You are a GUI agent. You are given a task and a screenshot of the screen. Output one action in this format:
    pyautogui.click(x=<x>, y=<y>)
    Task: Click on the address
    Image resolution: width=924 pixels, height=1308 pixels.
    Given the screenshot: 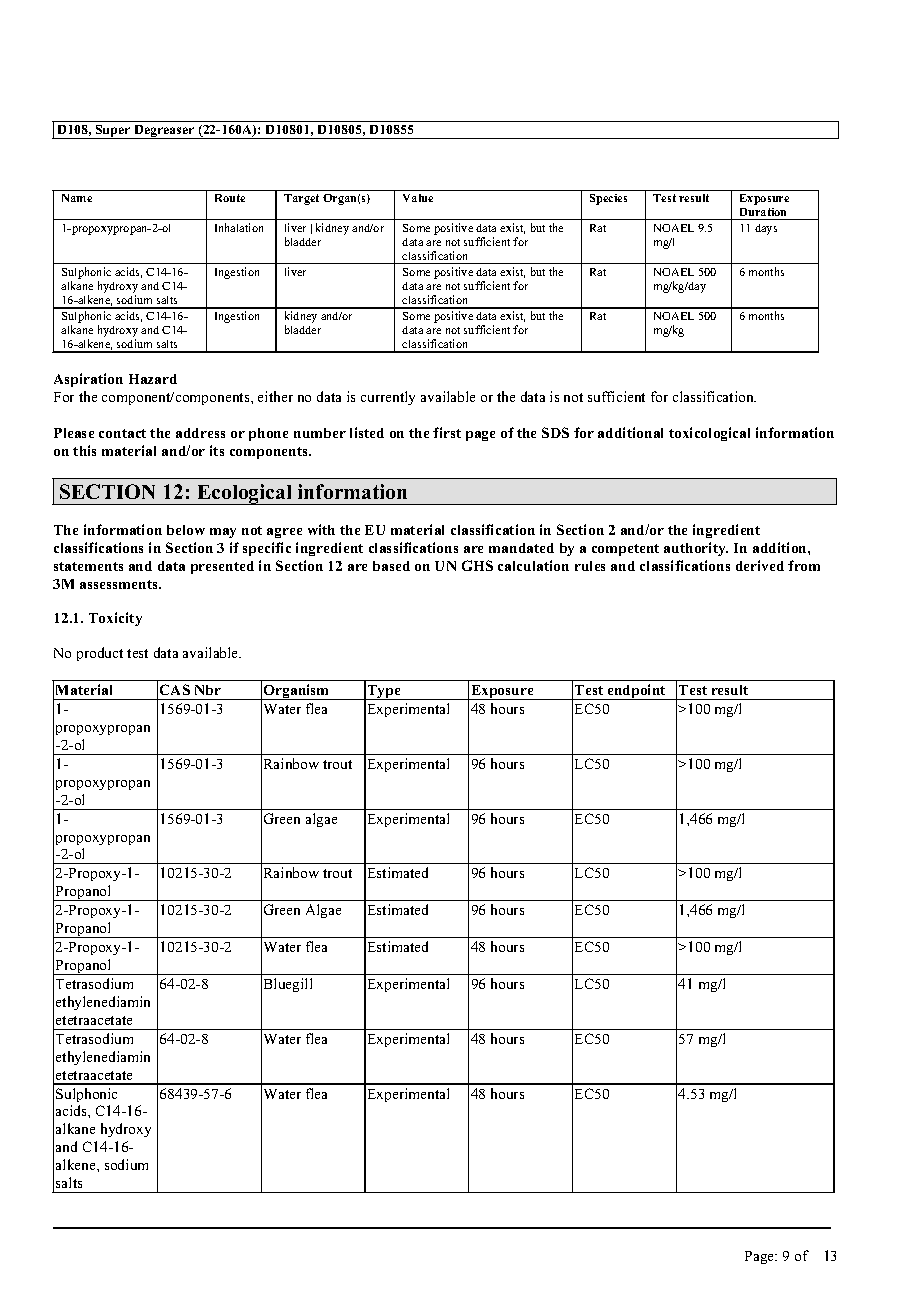 What is the action you would take?
    pyautogui.click(x=200, y=433)
